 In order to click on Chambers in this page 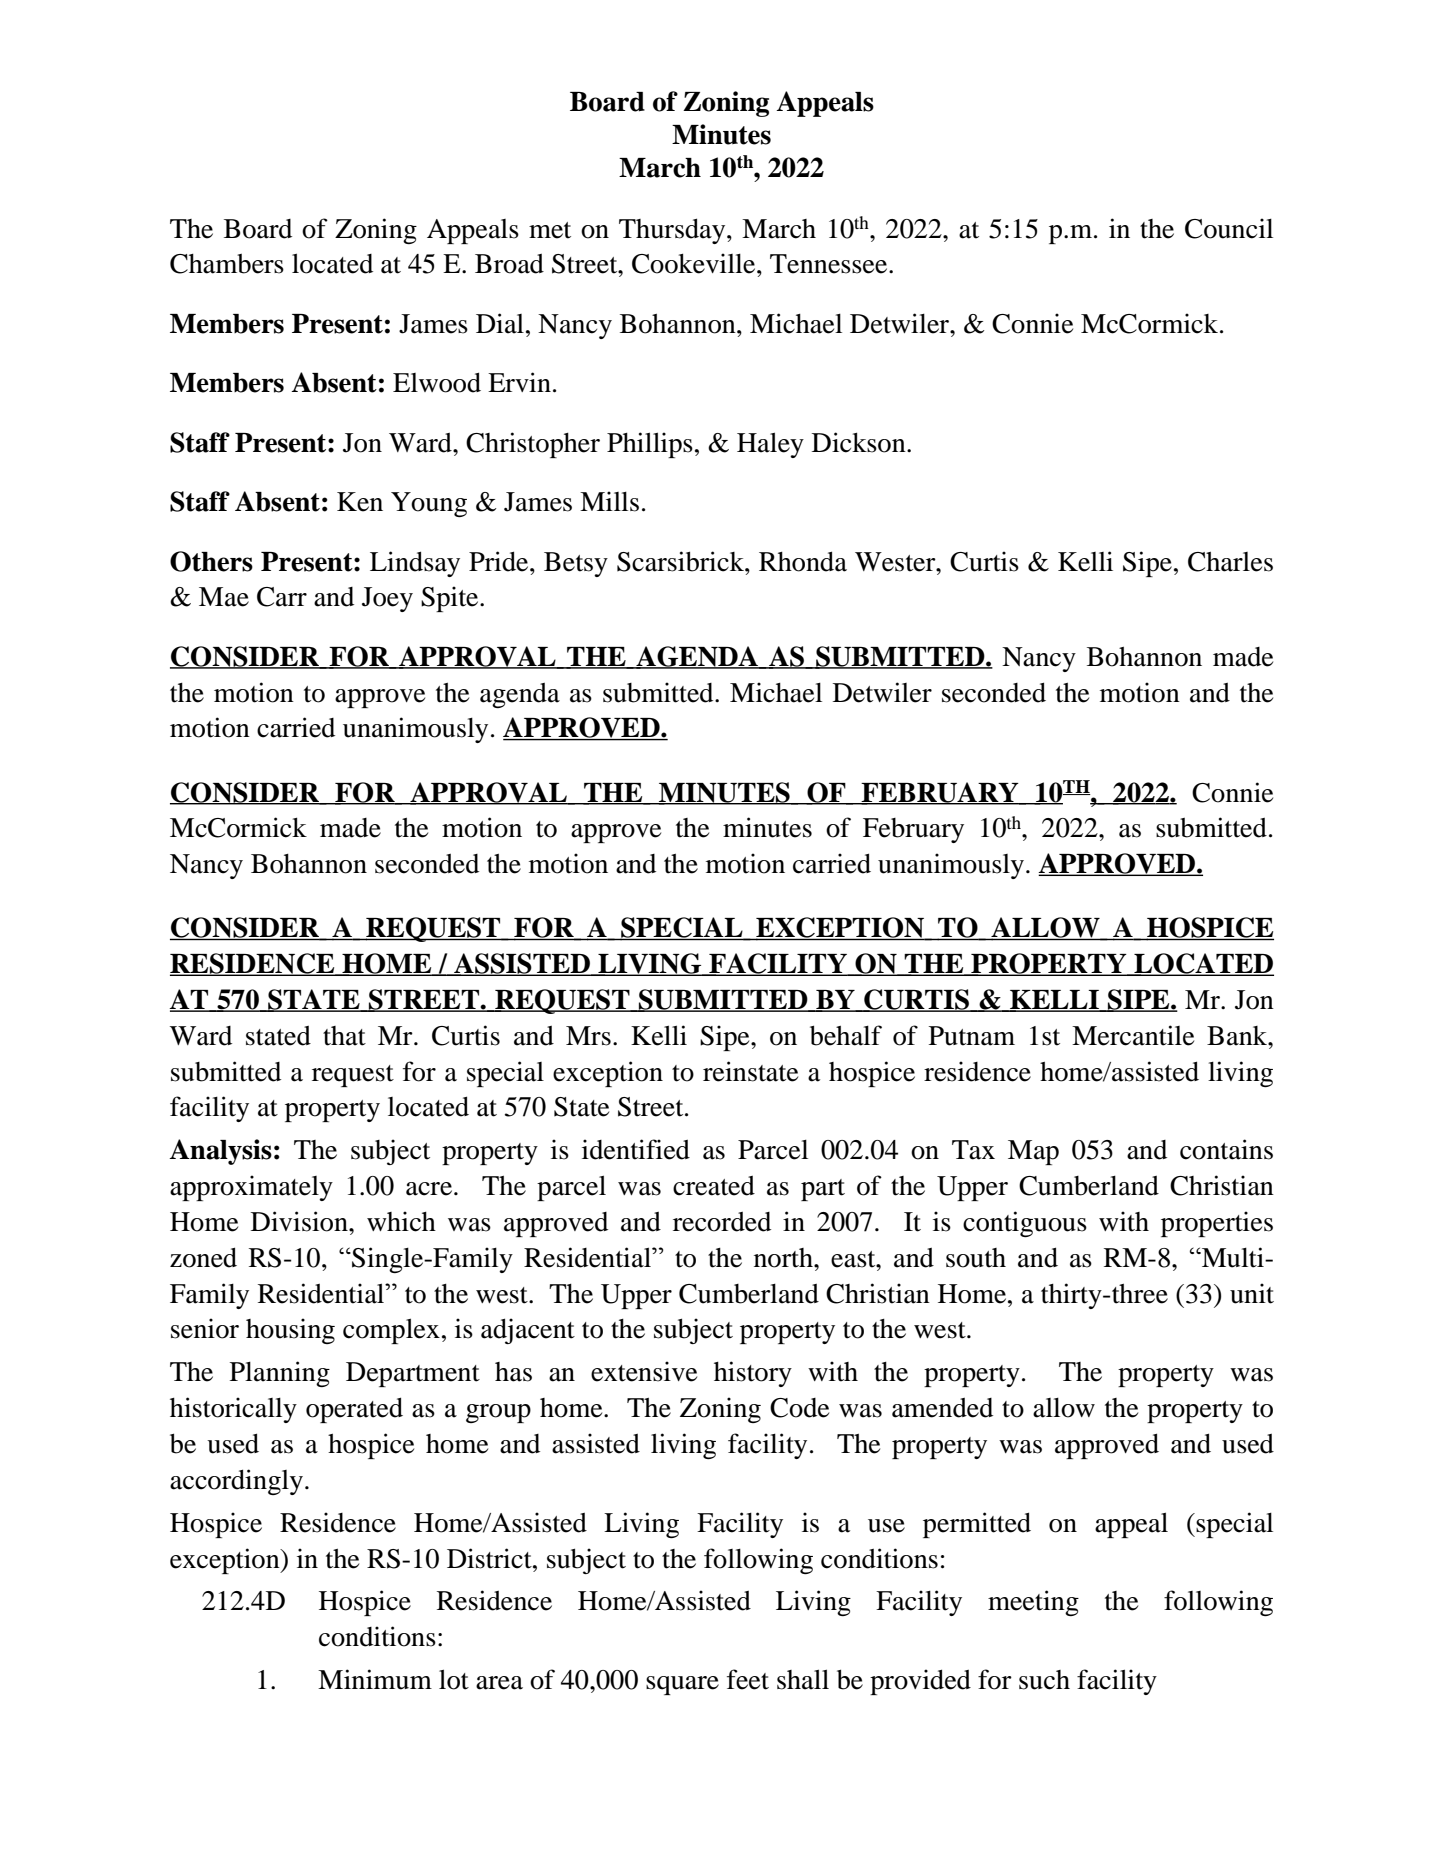, I will do `click(227, 264)`.
